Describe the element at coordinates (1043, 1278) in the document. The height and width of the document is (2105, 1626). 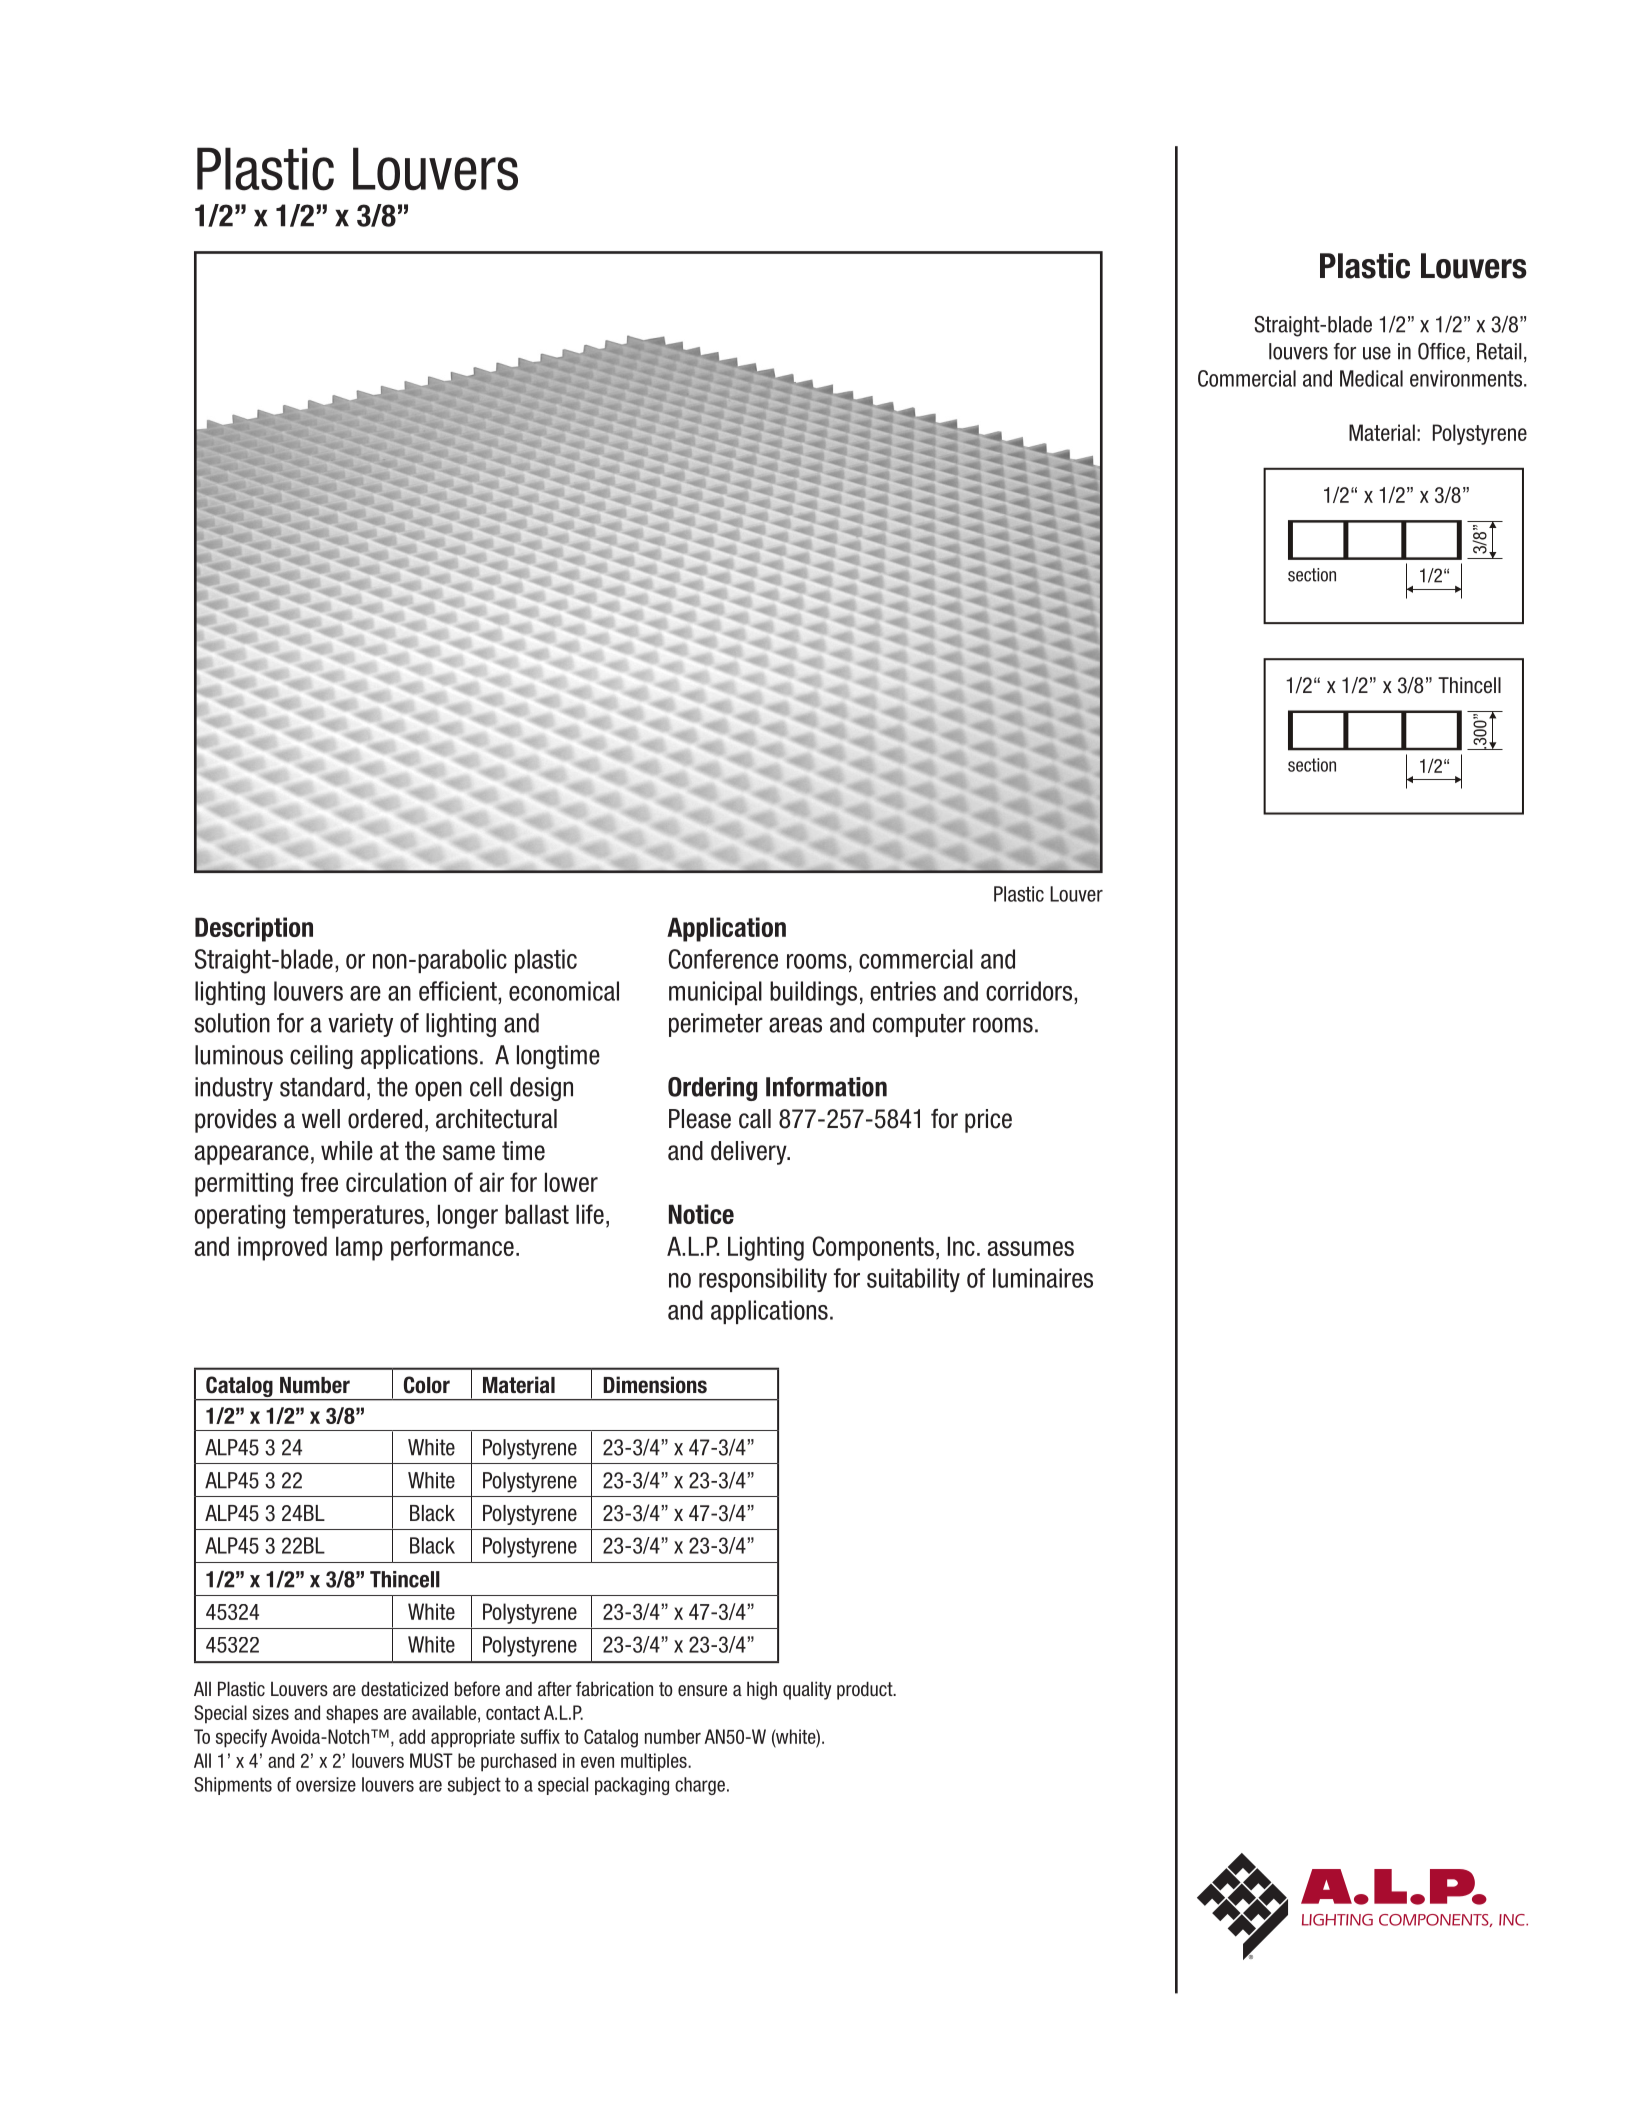
I see `luminaires` at that location.
